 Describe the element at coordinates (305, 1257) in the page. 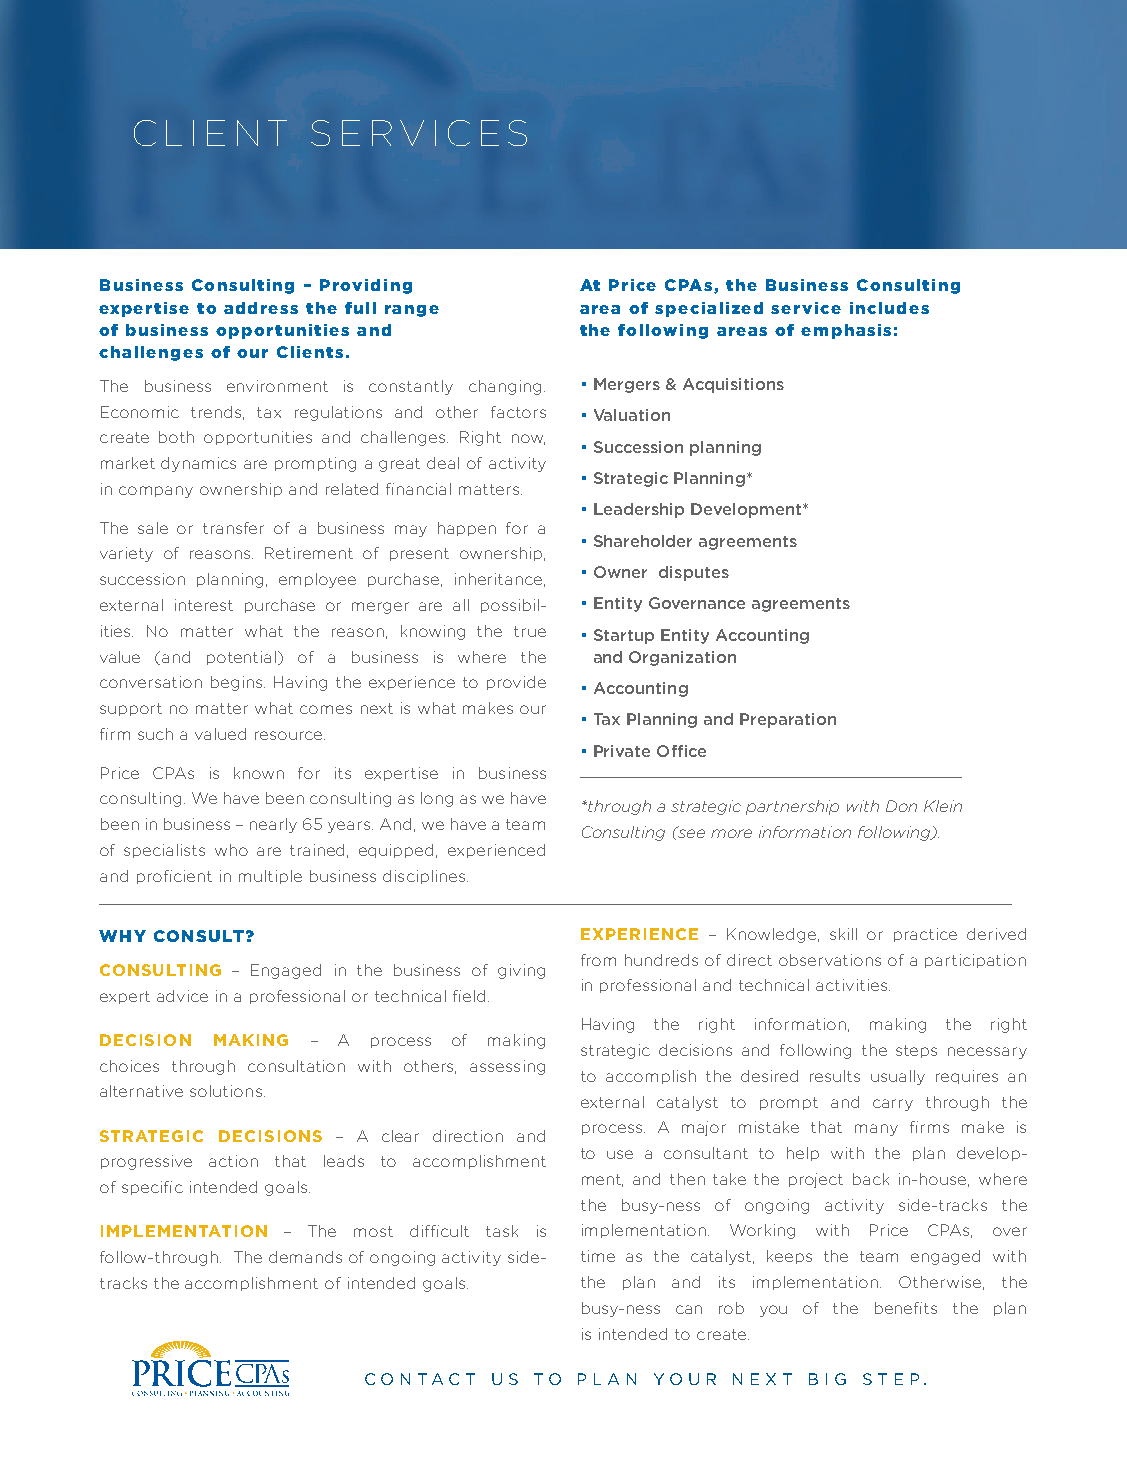

I see `demands` at that location.
